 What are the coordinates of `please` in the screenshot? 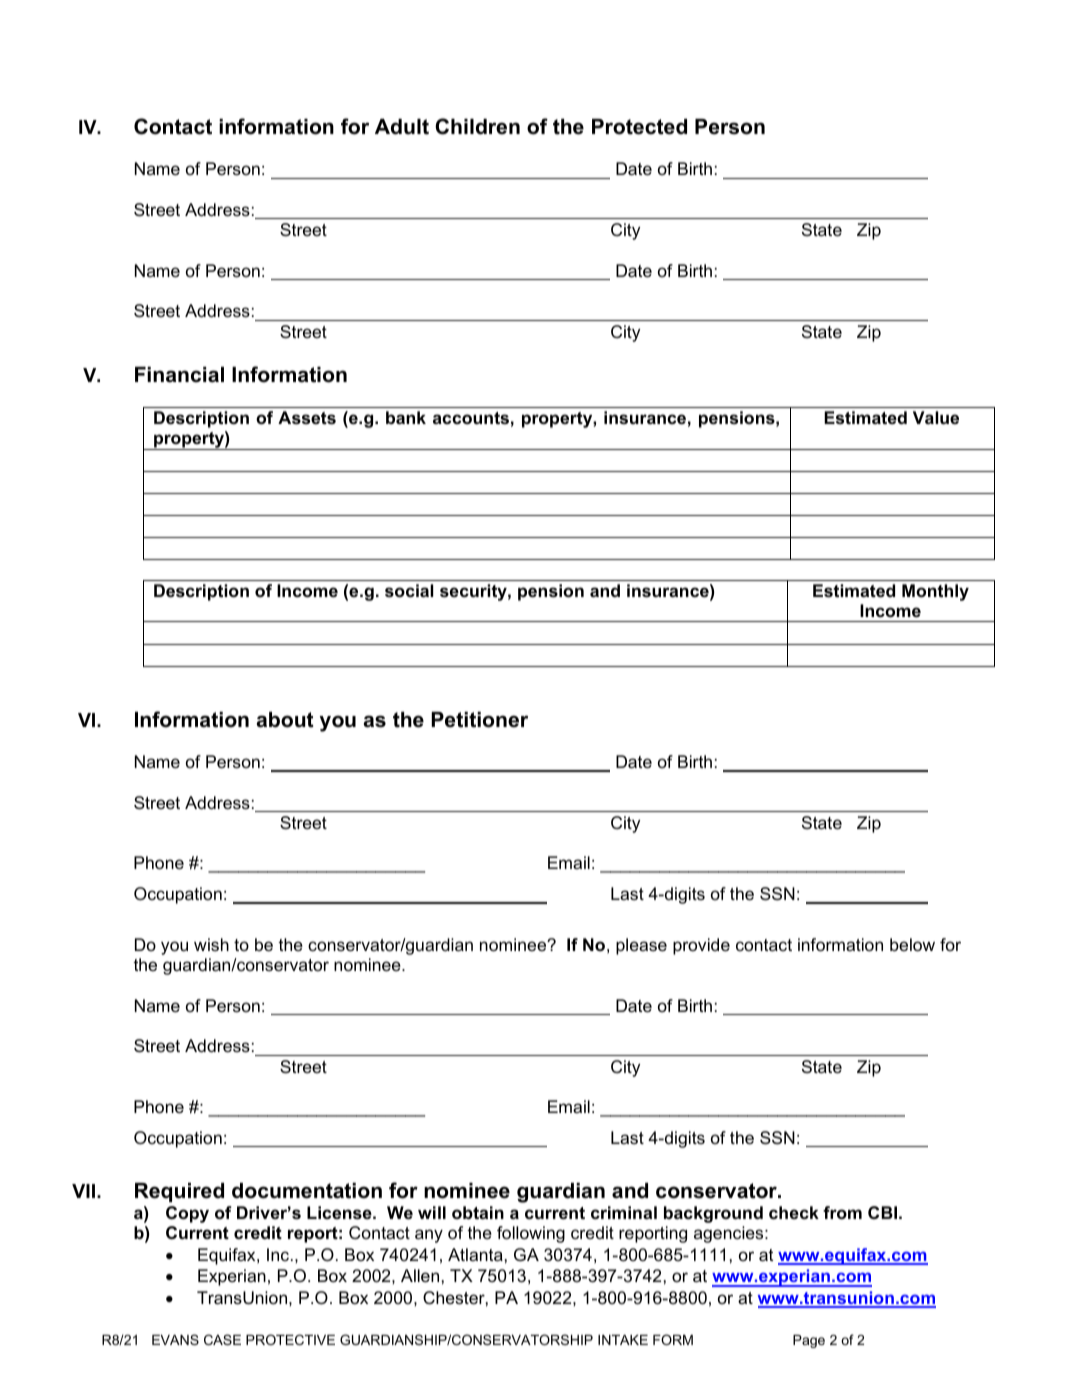 It's located at (641, 946).
